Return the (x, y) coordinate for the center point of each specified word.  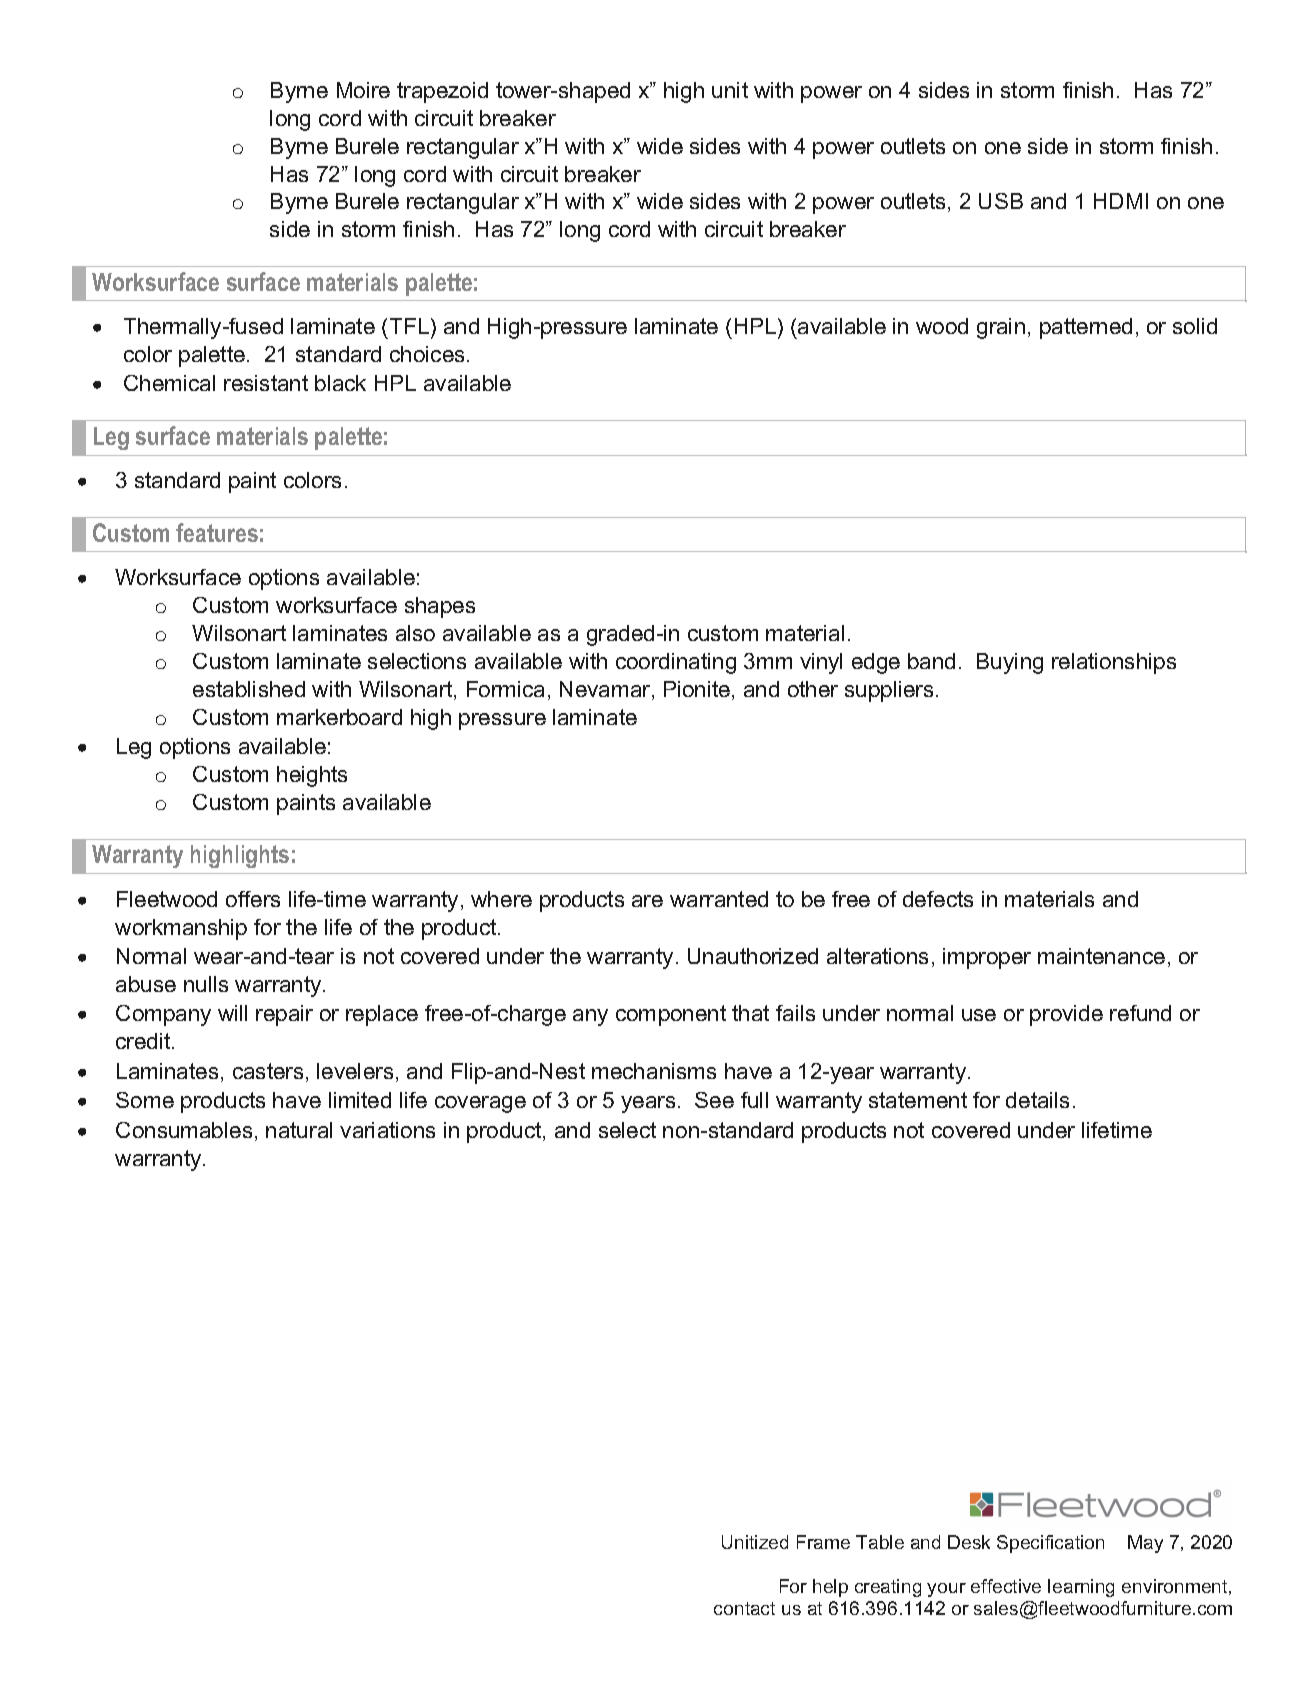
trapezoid (442, 92)
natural (299, 1130)
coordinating (676, 663)
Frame (823, 1542)
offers (253, 899)
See (714, 1100)
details (1037, 1100)
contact (744, 1608)
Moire (363, 90)
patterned (1086, 328)
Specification (1050, 1544)
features (217, 532)
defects (938, 899)
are (647, 901)
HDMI (1121, 201)
